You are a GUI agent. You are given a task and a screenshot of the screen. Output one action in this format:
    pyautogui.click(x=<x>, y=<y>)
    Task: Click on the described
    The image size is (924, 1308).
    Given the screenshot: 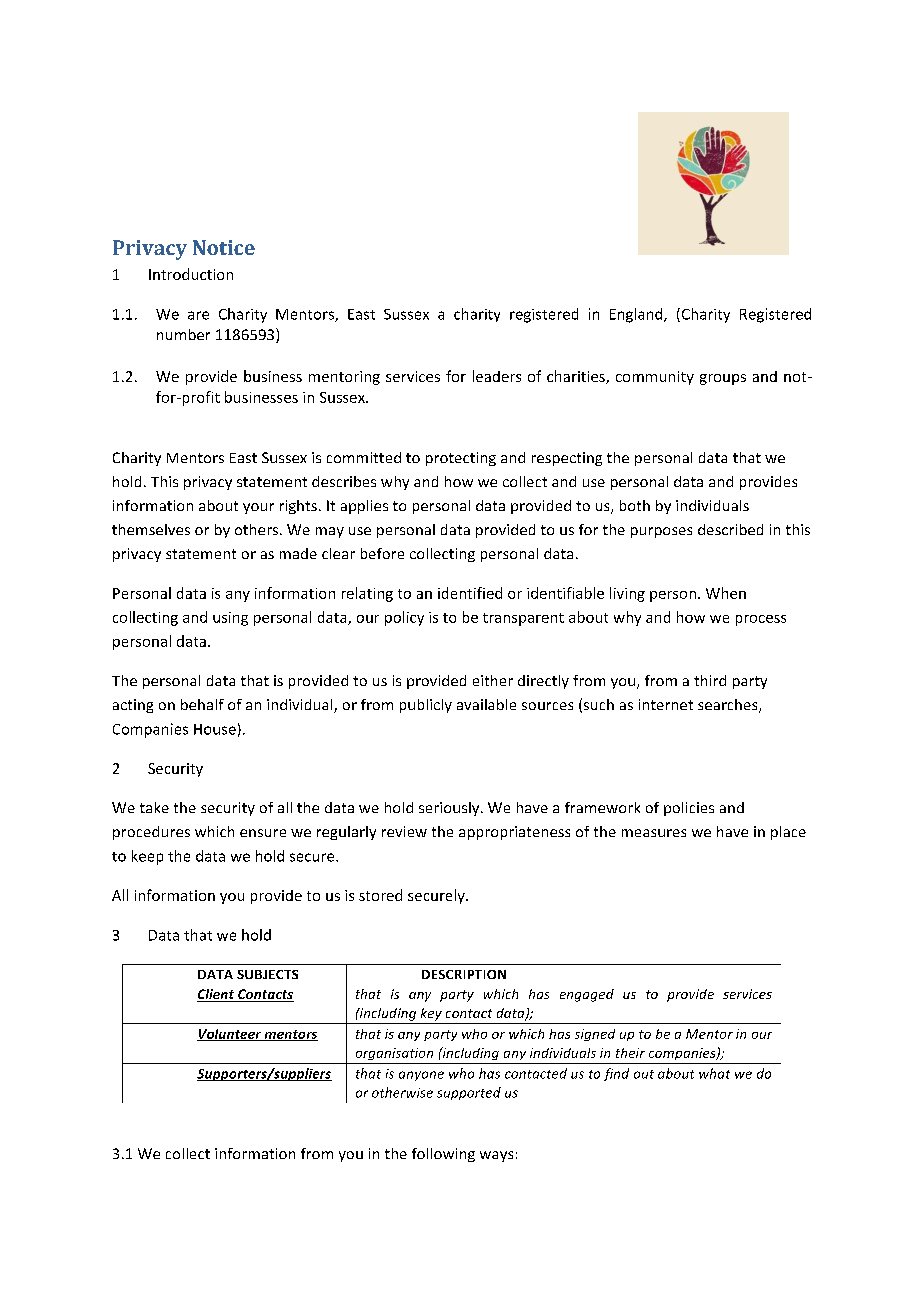 What is the action you would take?
    pyautogui.click(x=730, y=529)
